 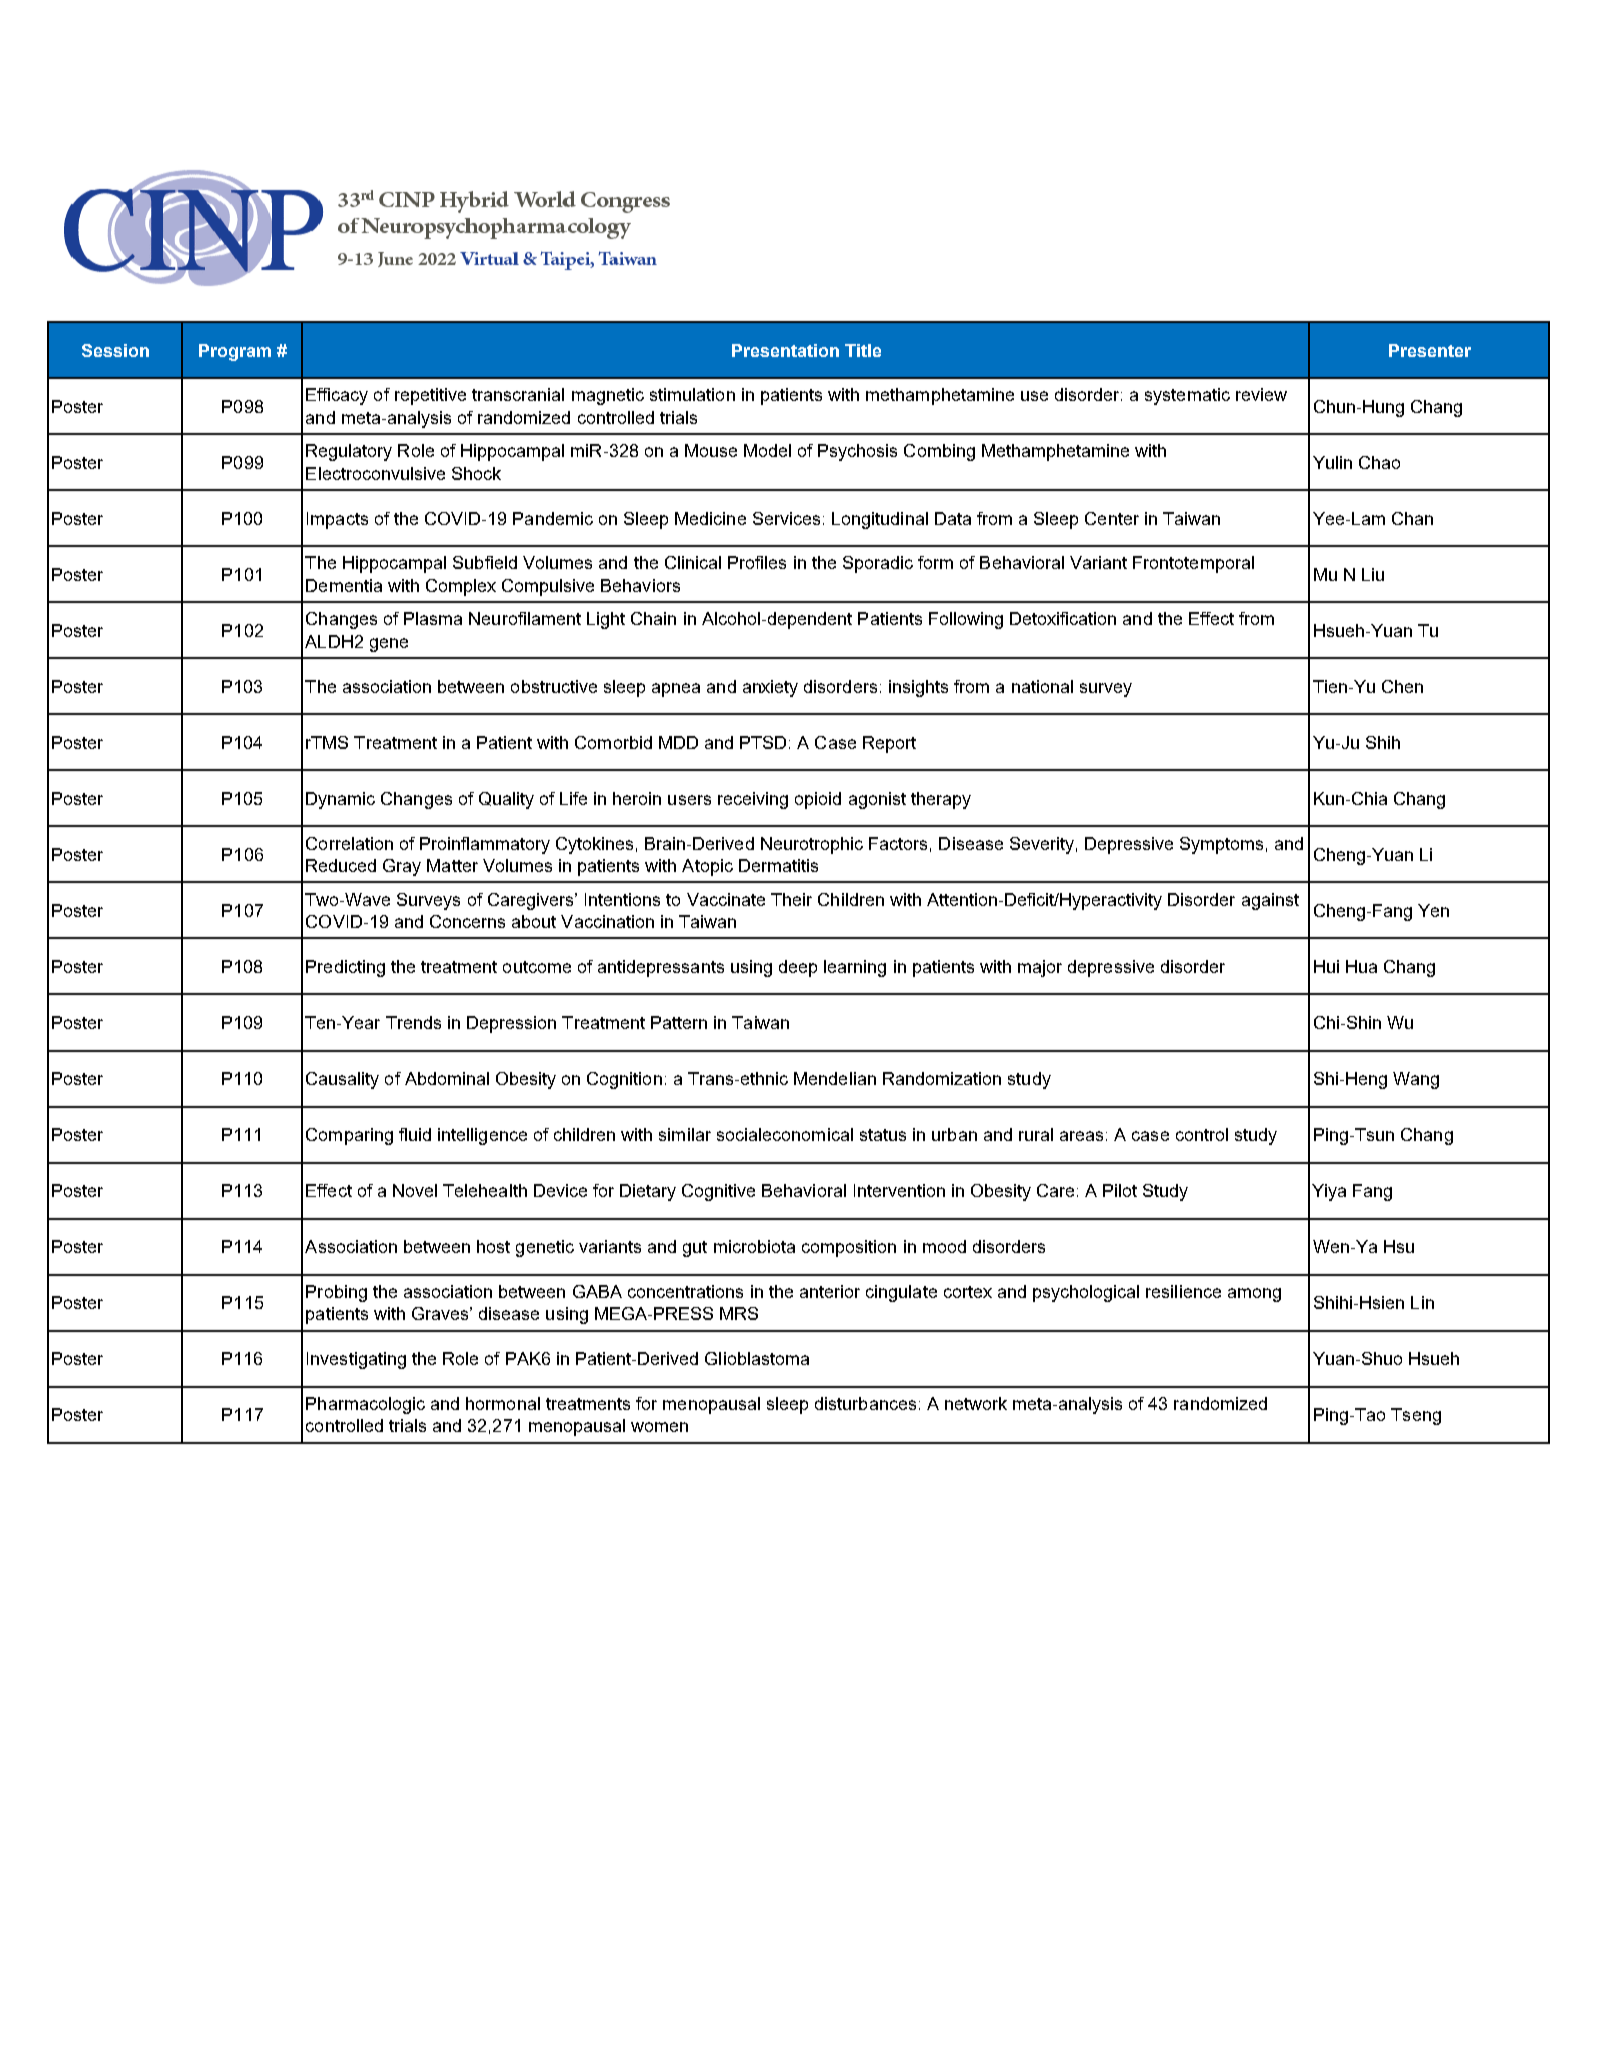 I want to click on against, so click(x=1270, y=901).
